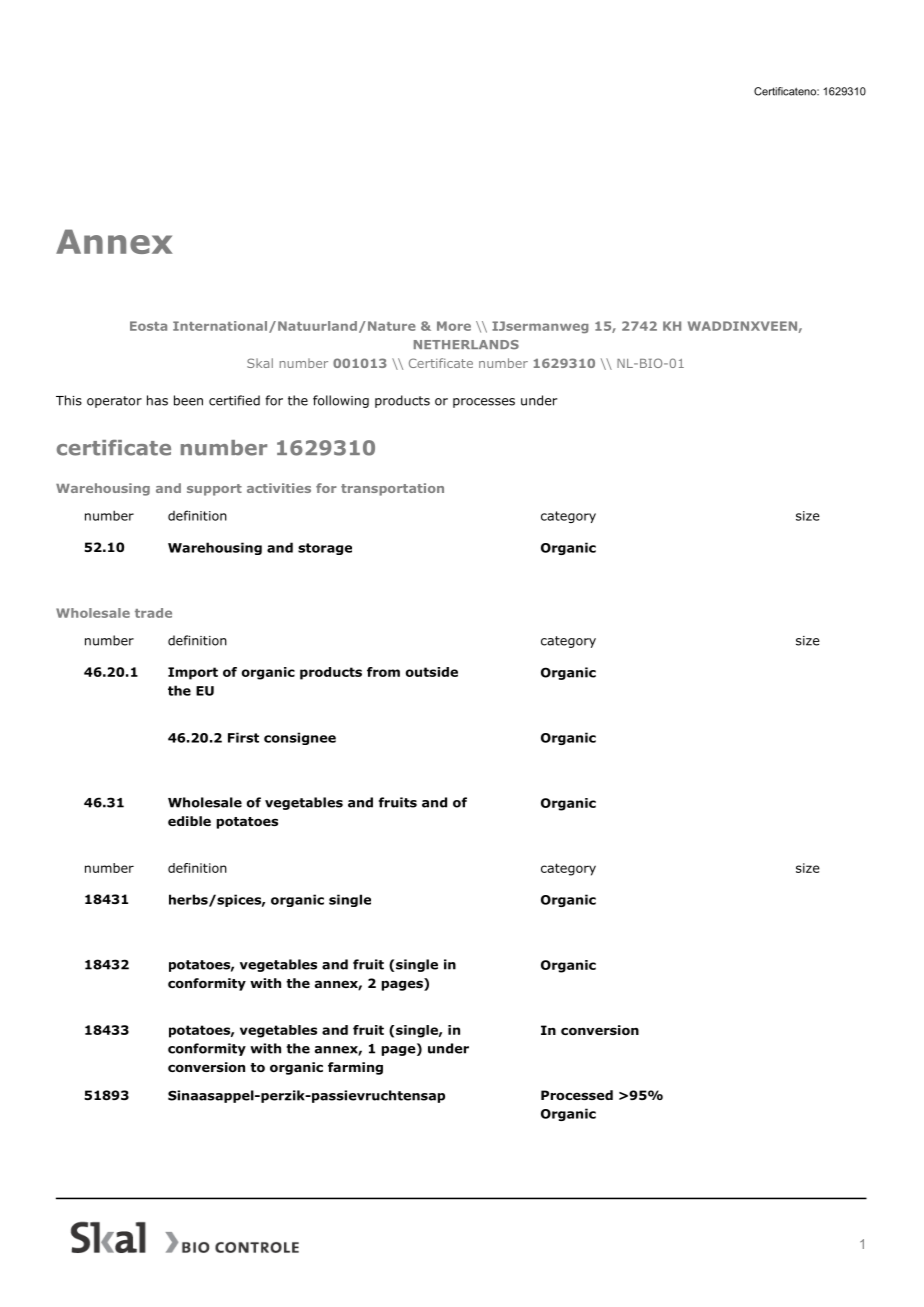 This document has height=1307, width=924. I want to click on following, so click(341, 401).
